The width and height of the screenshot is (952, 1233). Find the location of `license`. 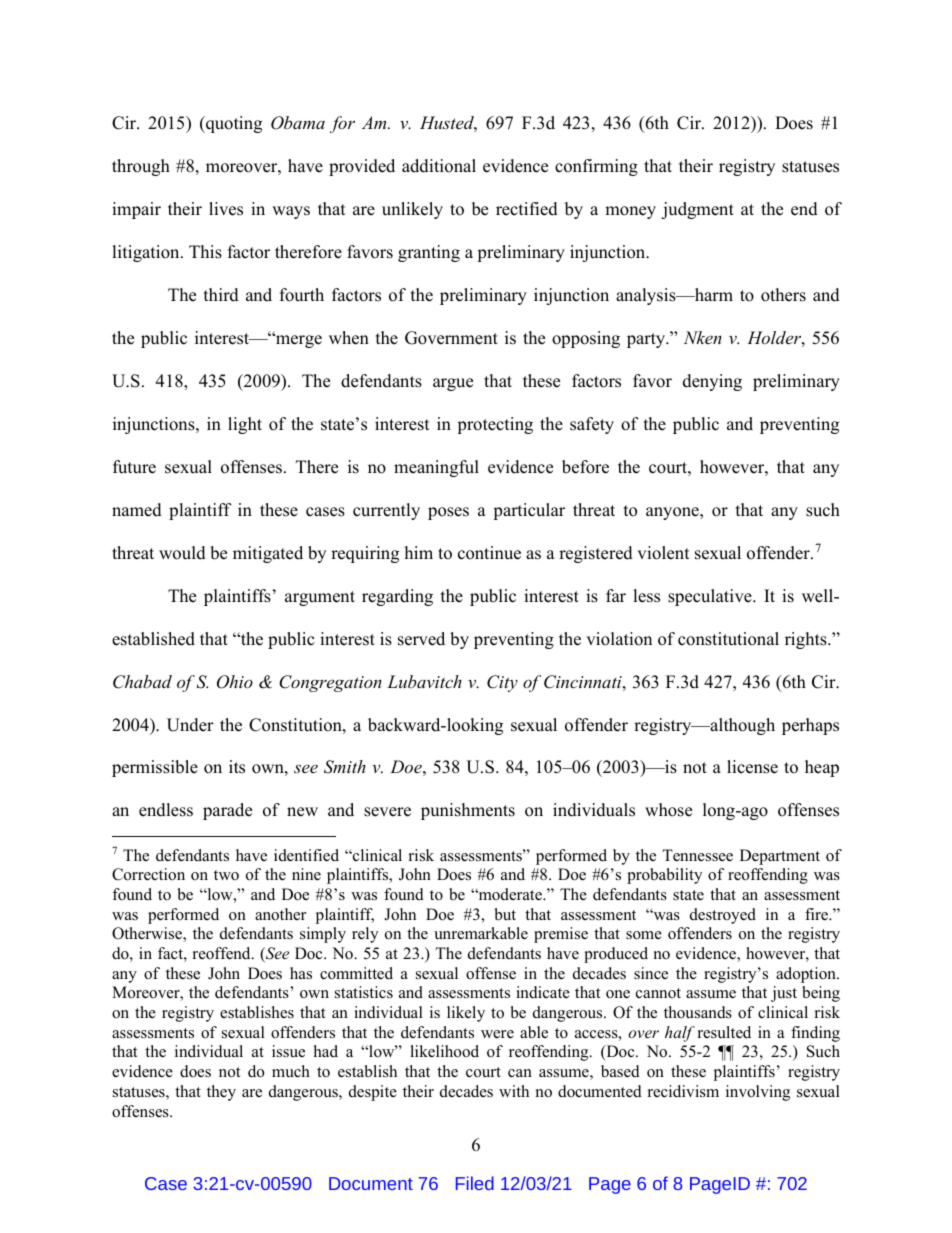

license is located at coordinates (752, 767).
